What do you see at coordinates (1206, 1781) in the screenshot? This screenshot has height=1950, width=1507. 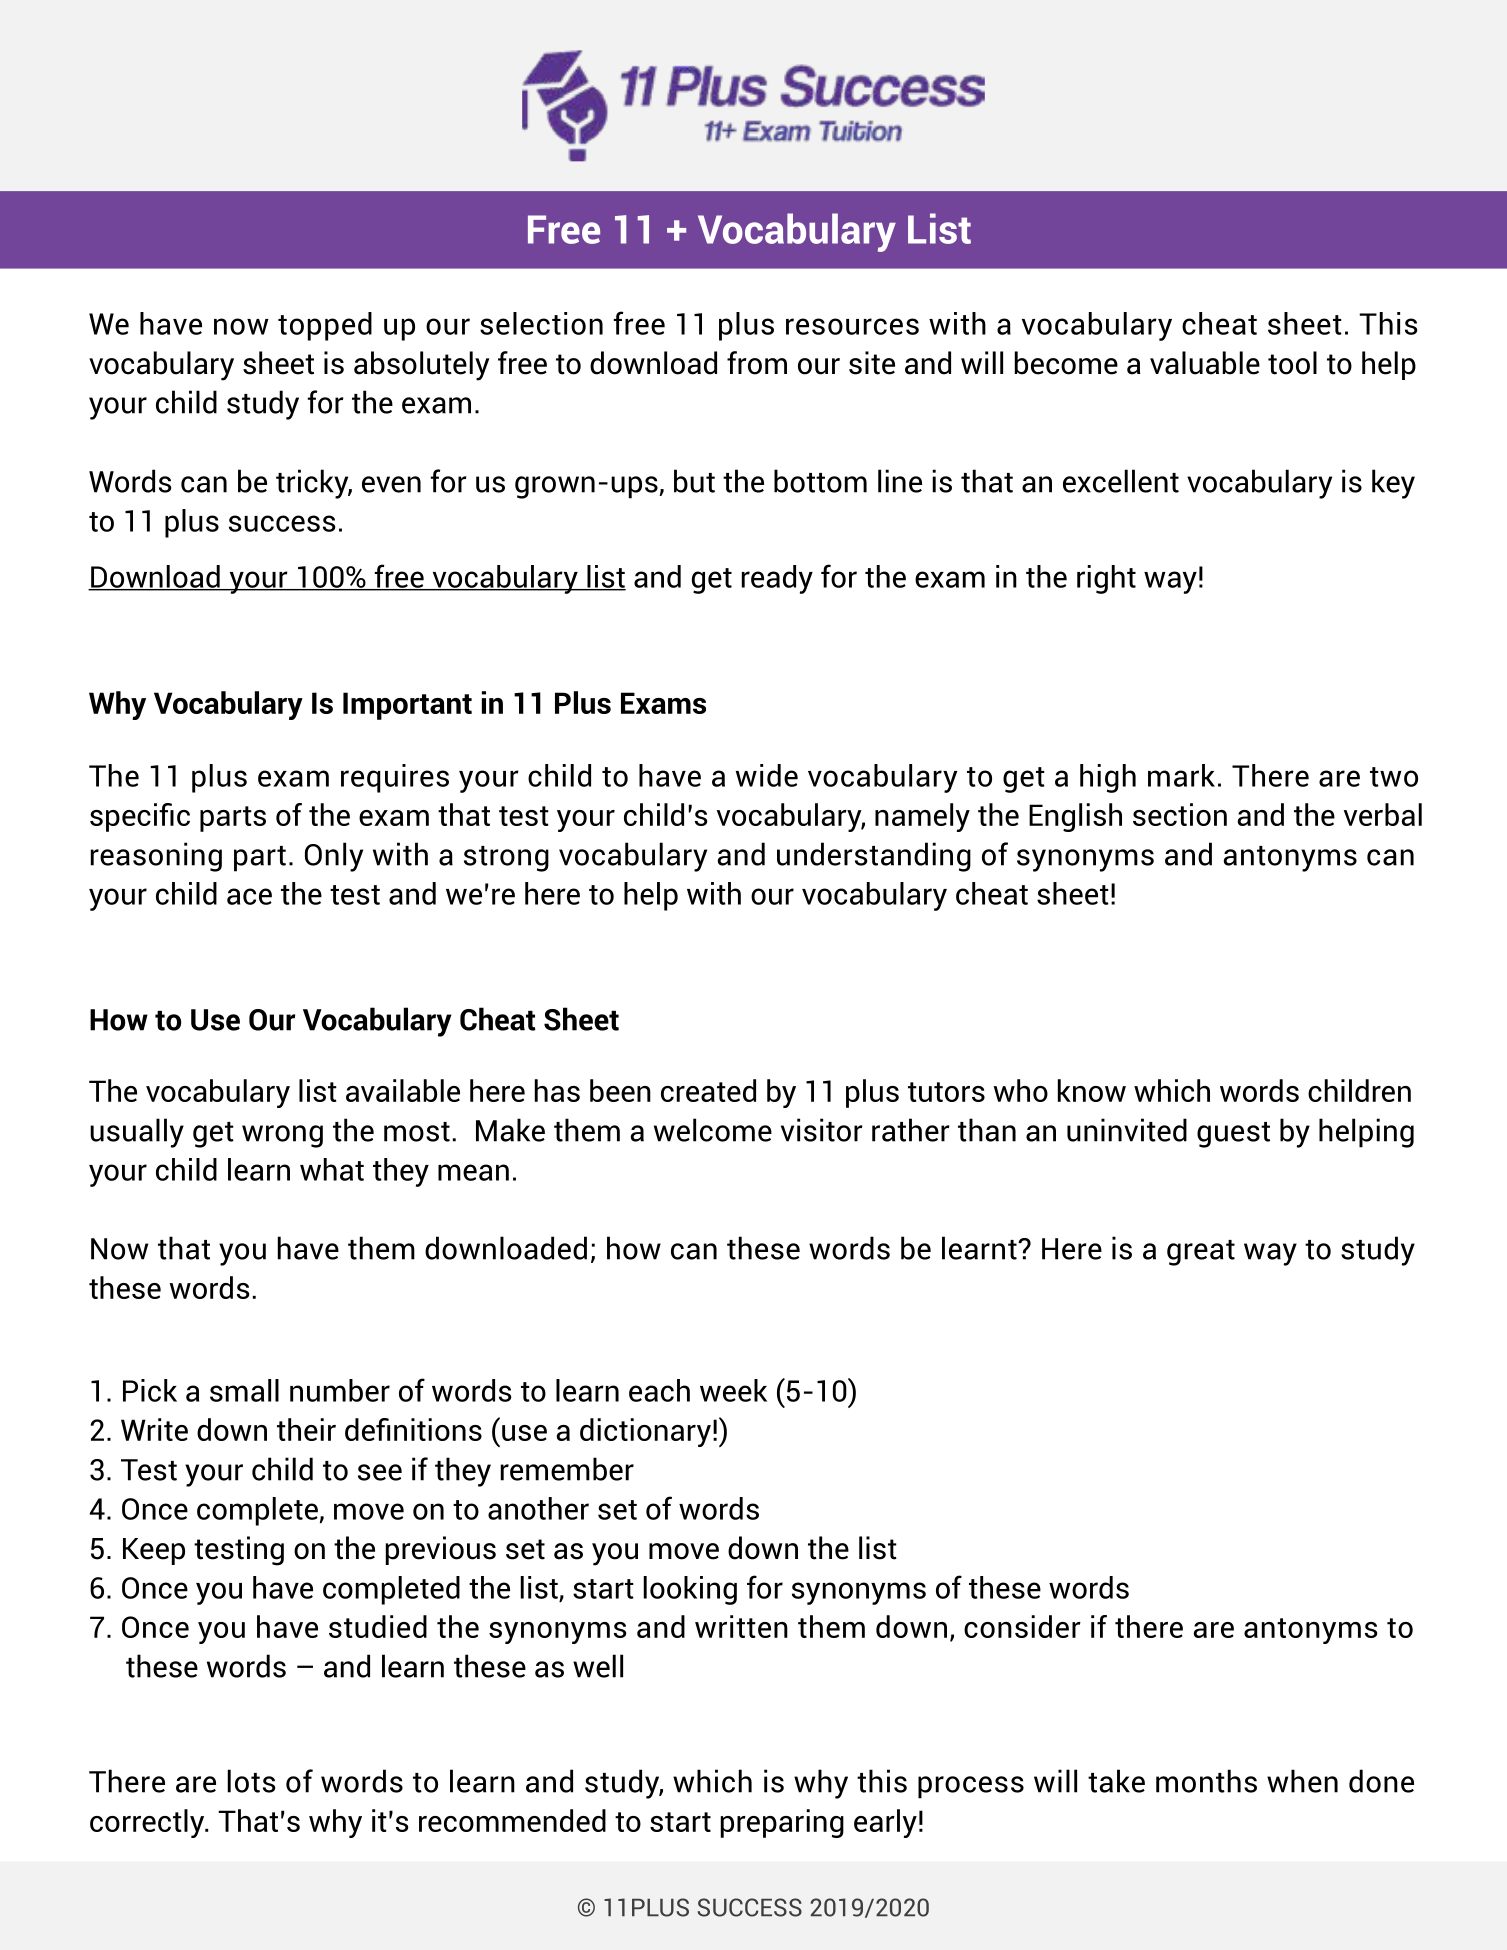 I see `months` at bounding box center [1206, 1781].
